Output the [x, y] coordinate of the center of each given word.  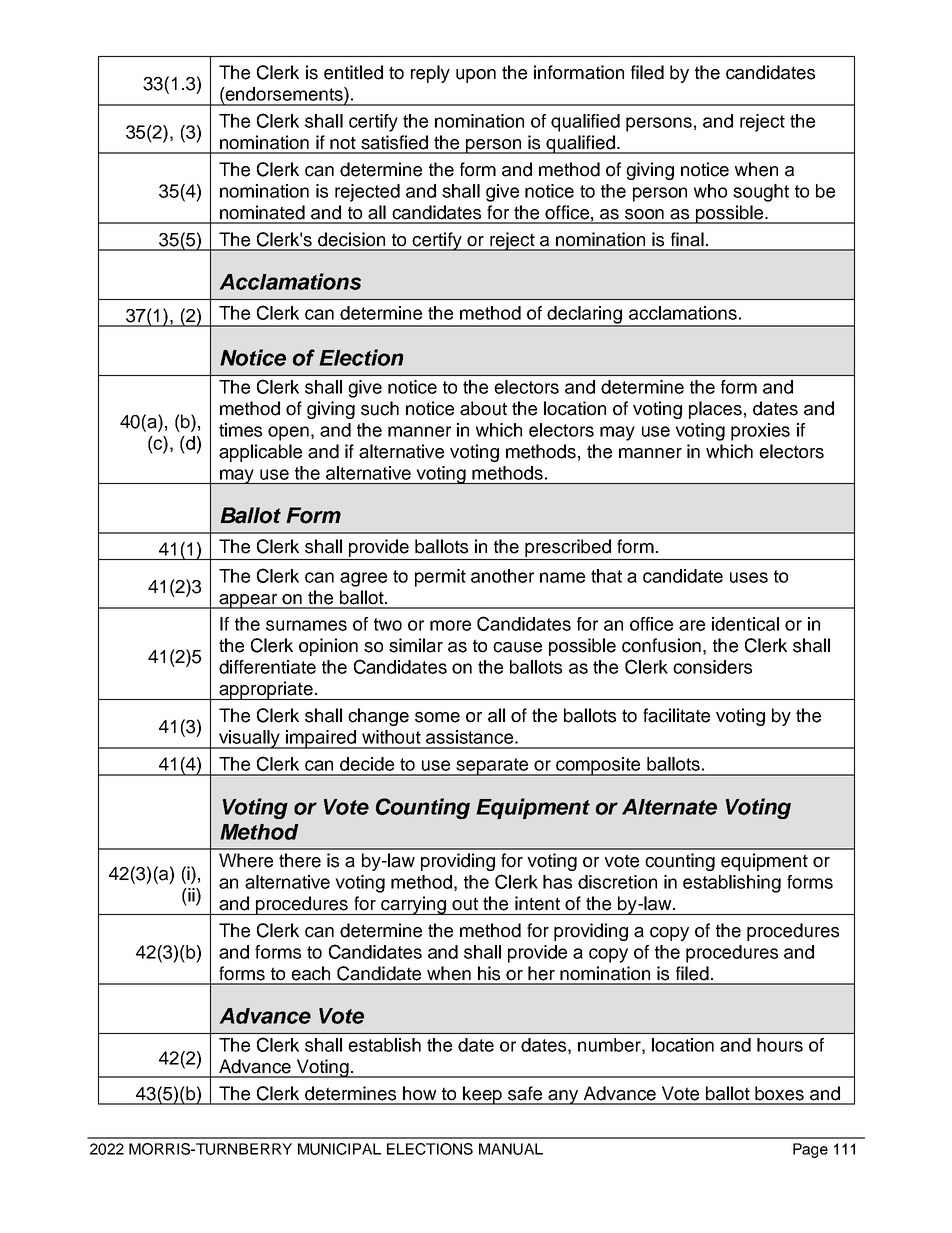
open [288, 433]
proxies [760, 432]
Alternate [669, 807]
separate [492, 767]
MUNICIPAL [339, 1149]
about [483, 408]
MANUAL [511, 1149]
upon [476, 76]
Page [810, 1150]
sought [761, 193]
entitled [353, 72]
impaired [321, 739]
